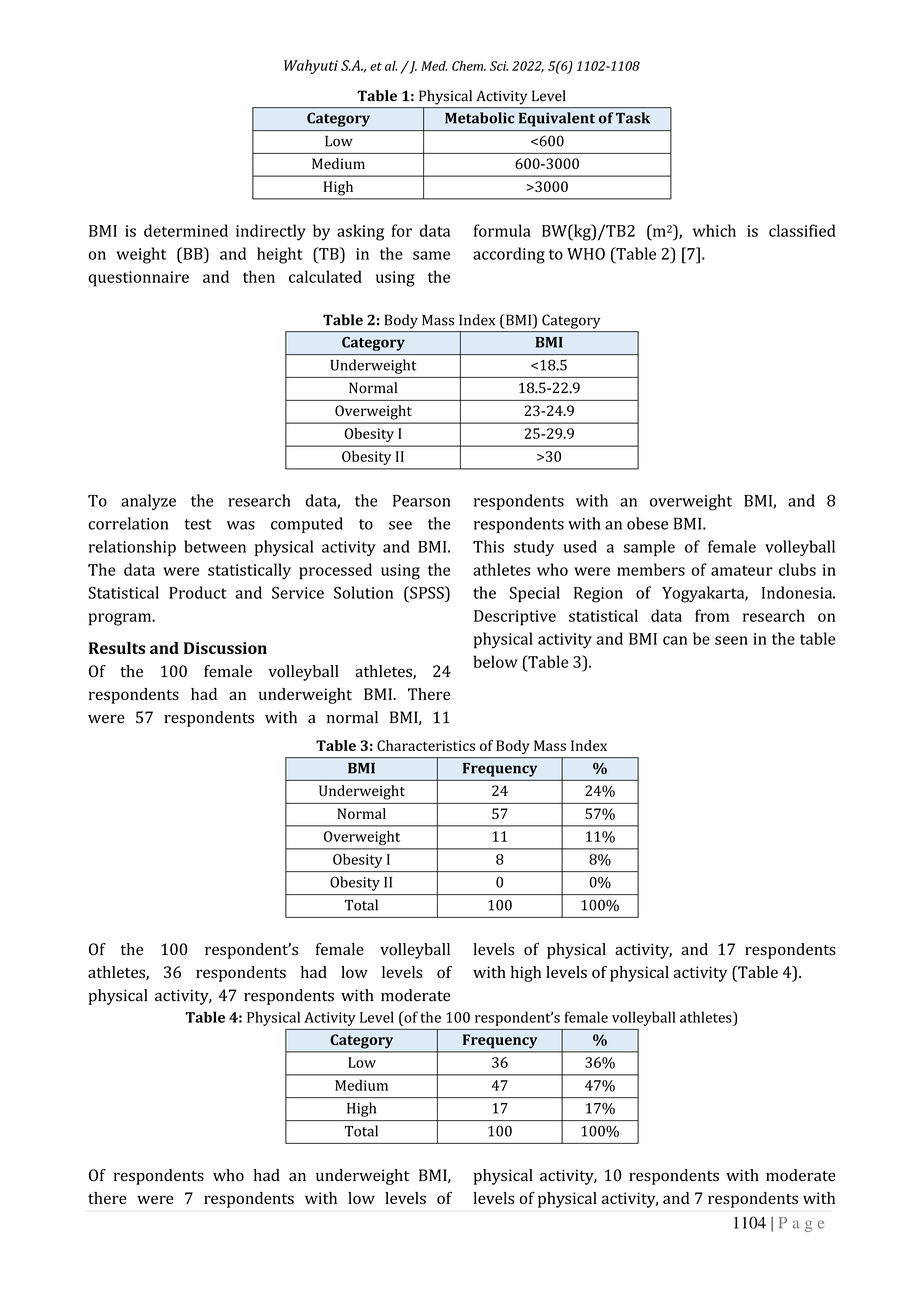  Describe the element at coordinates (647, 523) in the screenshot. I see `obese` at that location.
